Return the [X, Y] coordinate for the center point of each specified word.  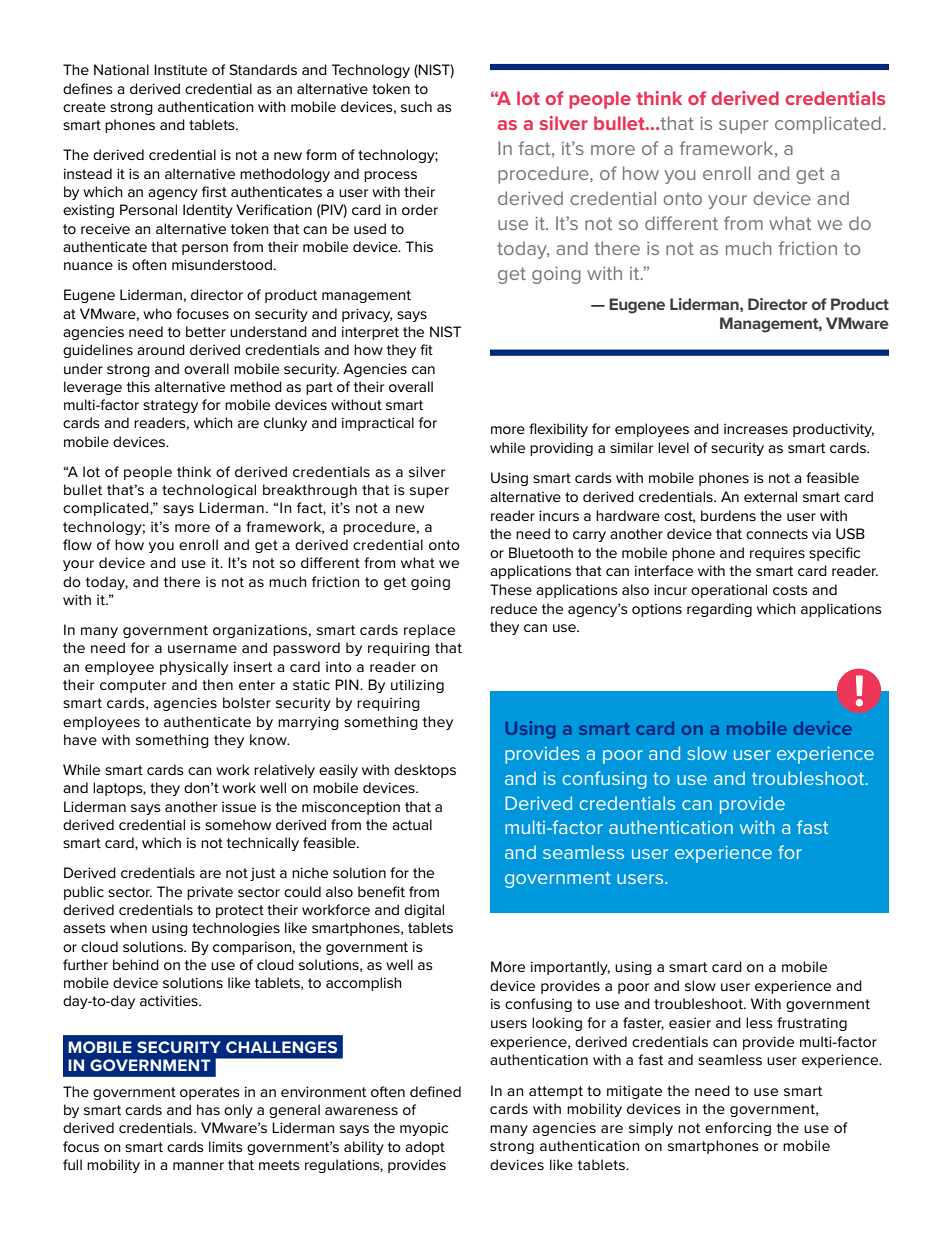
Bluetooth [541, 552]
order [420, 209]
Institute [180, 69]
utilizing [417, 686]
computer [133, 686]
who [157, 313]
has [208, 1109]
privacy [367, 315]
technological [209, 491]
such [416, 106]
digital [424, 911]
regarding [719, 610]
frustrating [812, 1024]
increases [756, 429]
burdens [728, 515]
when [128, 927]
